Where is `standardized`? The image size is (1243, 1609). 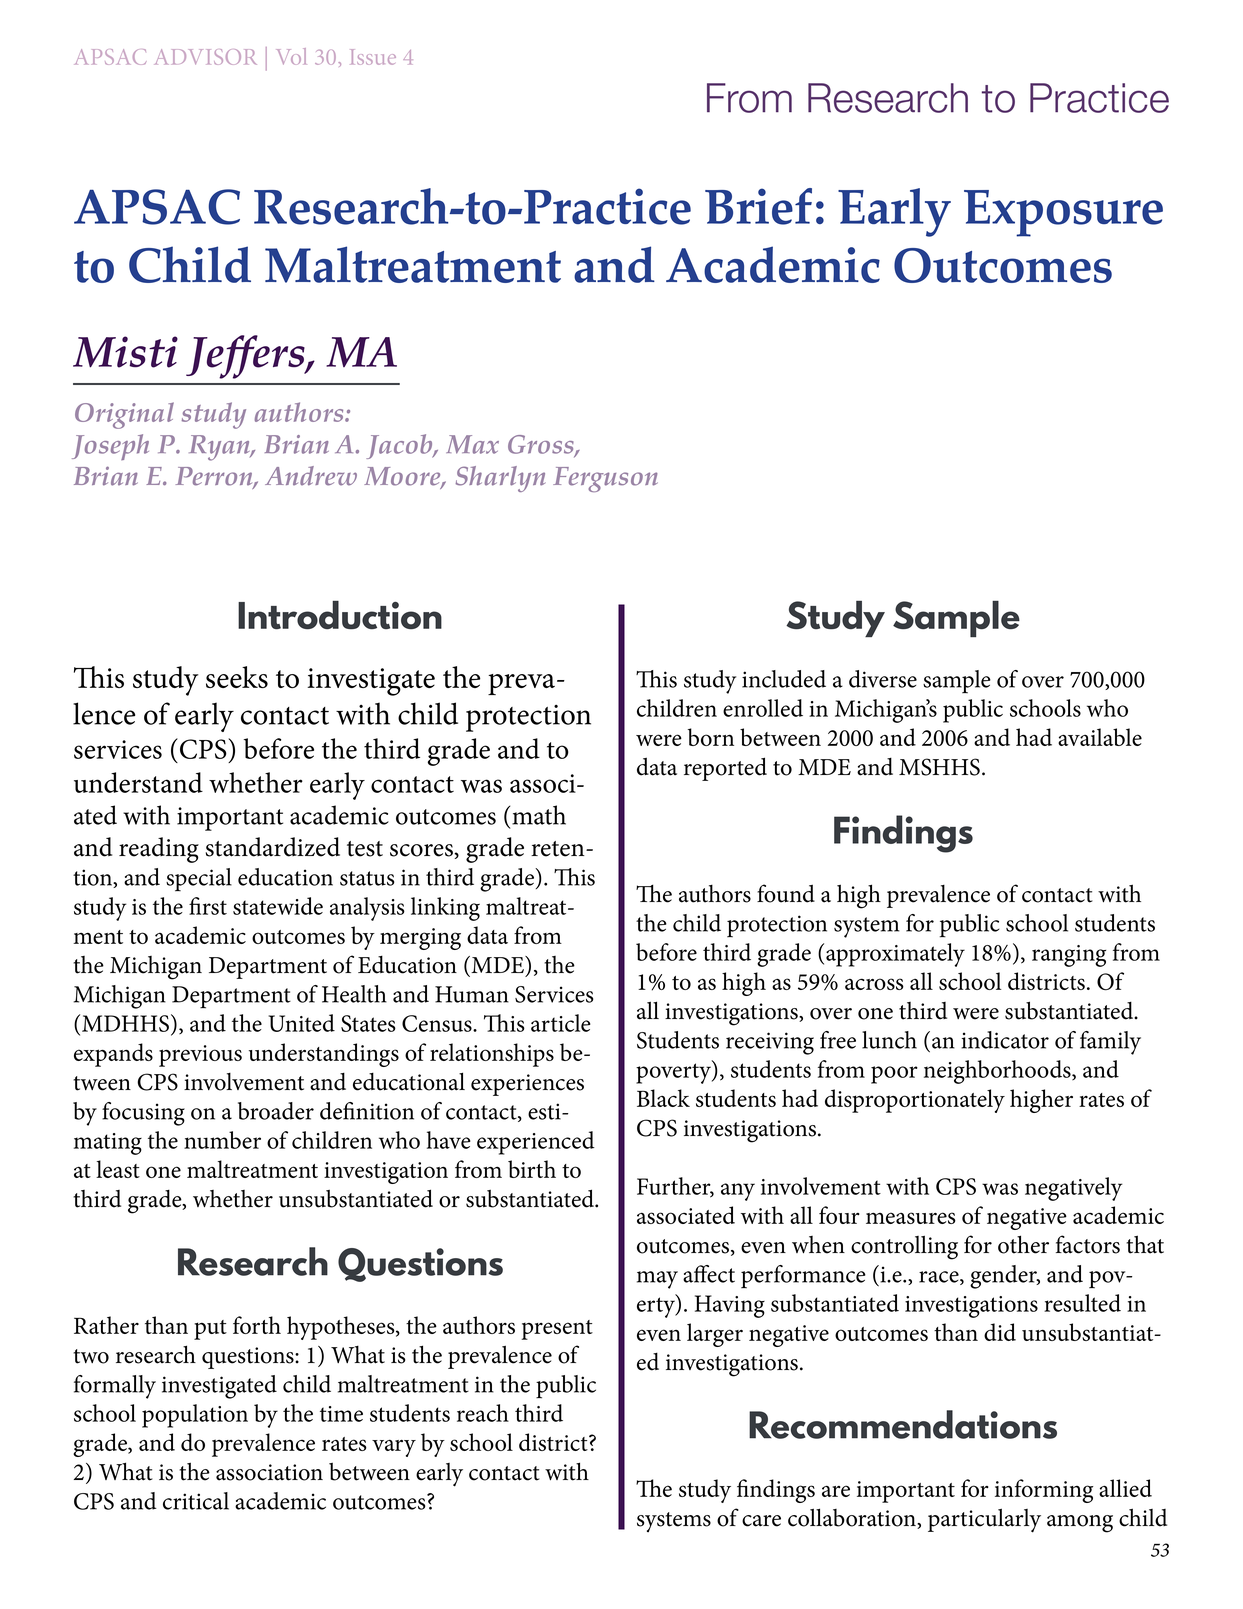 standardized is located at coordinates (273, 847).
